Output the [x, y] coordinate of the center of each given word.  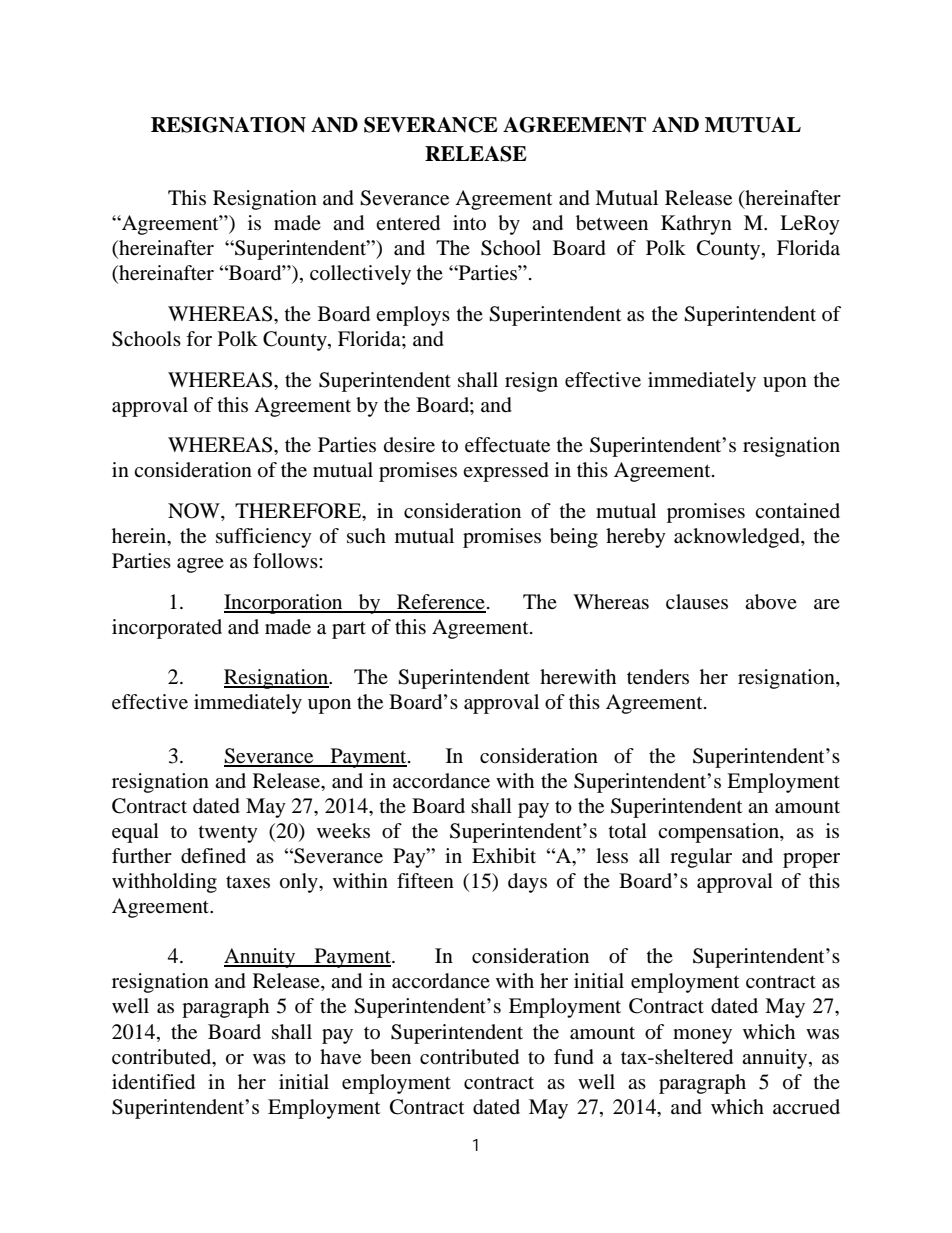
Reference [440, 603]
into [469, 222]
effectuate [507, 445]
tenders [658, 677]
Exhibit [504, 856]
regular [701, 858]
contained [797, 511]
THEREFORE [299, 512]
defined [213, 856]
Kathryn [696, 225]
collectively [360, 275]
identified [153, 1082]
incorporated [167, 629]
